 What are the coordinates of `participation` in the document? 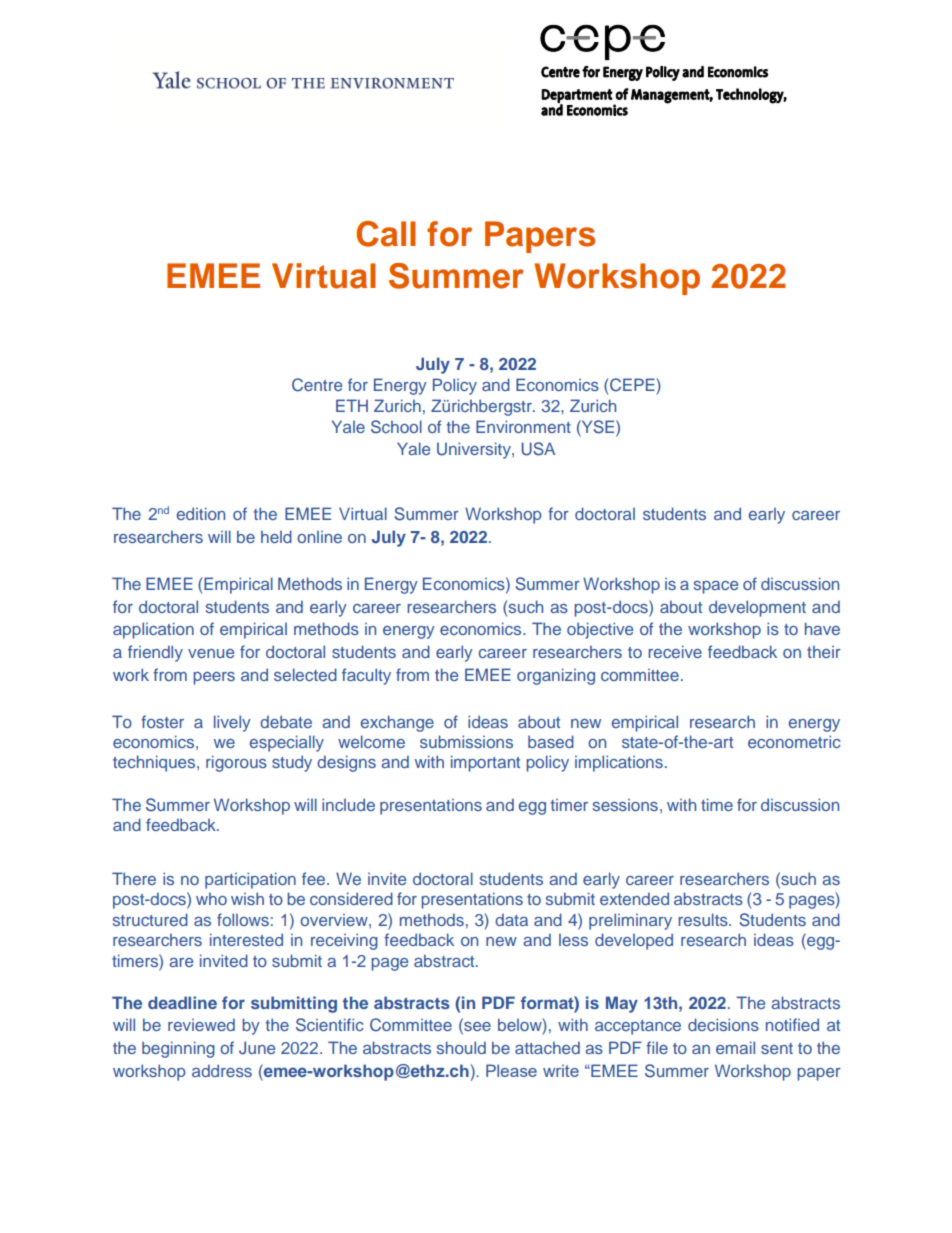 It's located at (250, 880).
